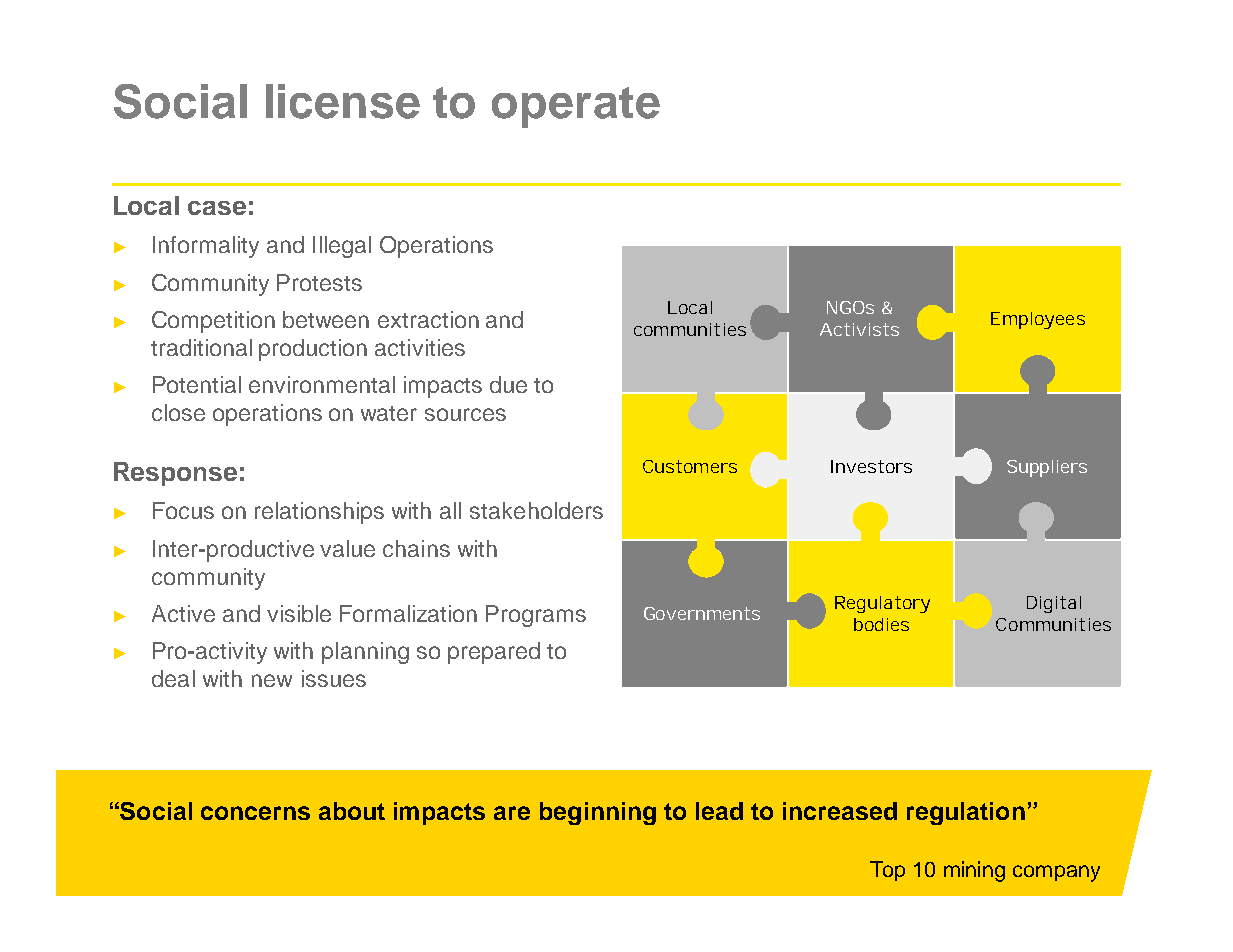 The image size is (1233, 952). What do you see at coordinates (974, 871) in the screenshot?
I see `mining` at bounding box center [974, 871].
